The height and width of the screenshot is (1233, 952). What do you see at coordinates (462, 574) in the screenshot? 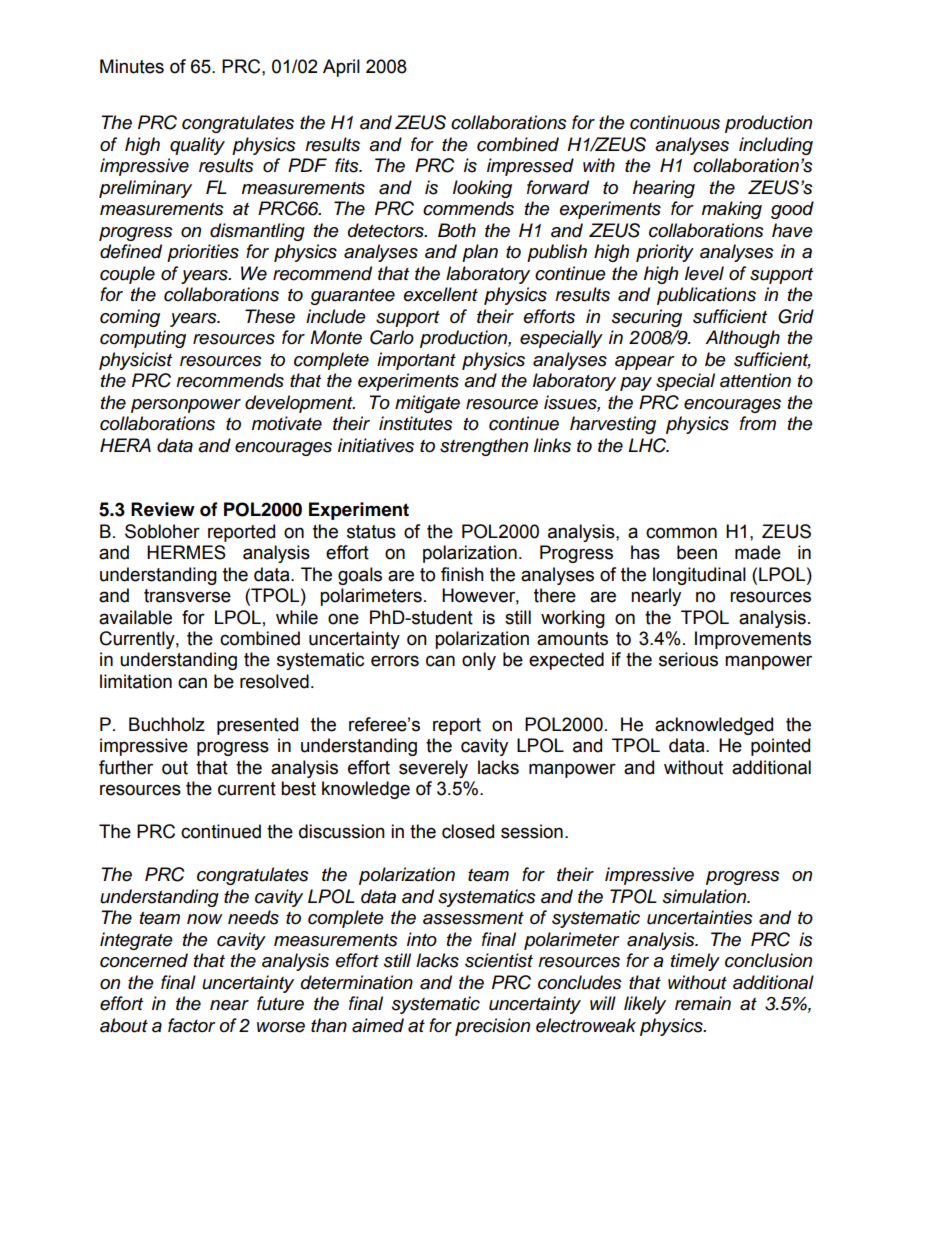
I see `finish` at bounding box center [462, 574].
